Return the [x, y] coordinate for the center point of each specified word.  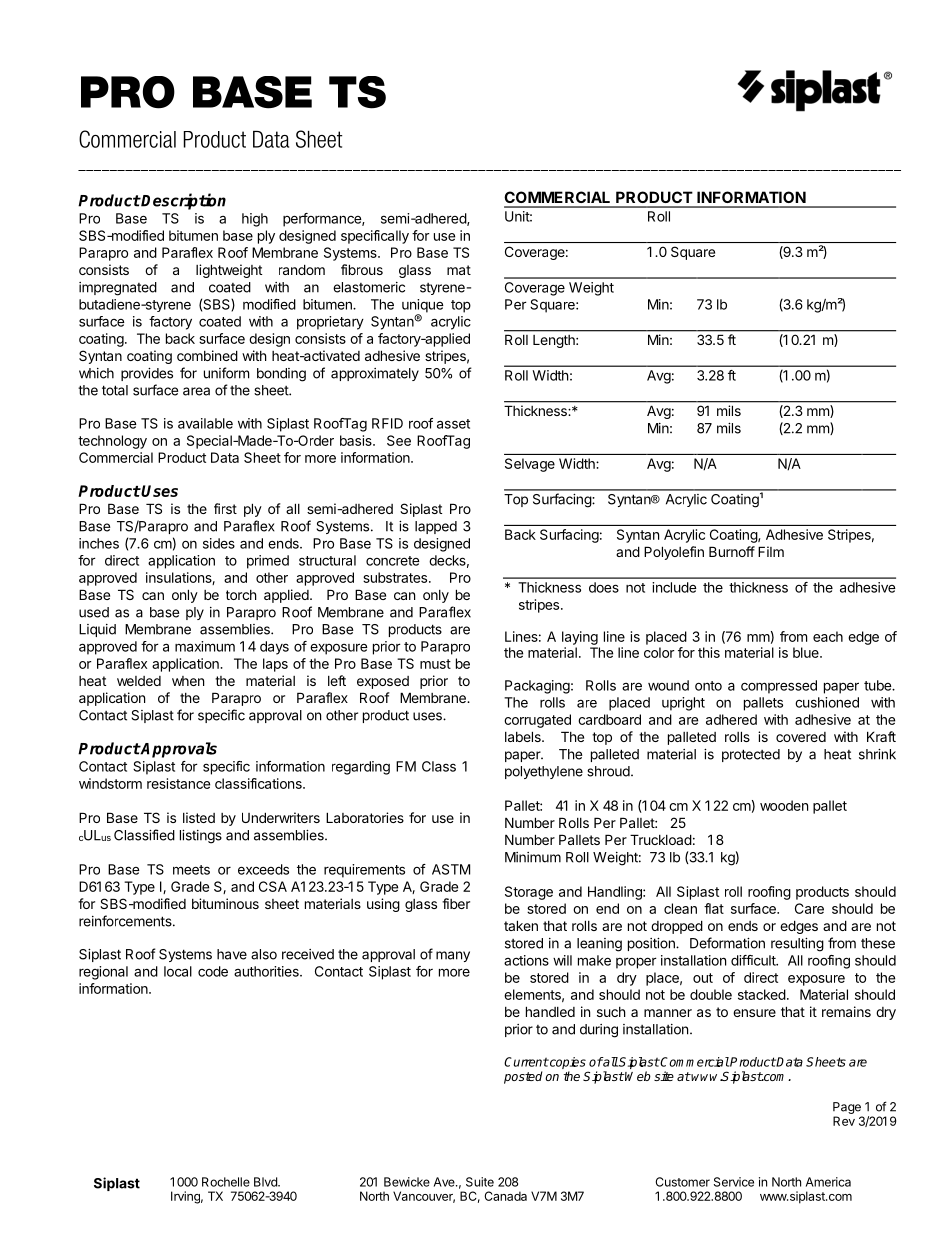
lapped [436, 527]
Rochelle [226, 1182]
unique [423, 307]
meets [191, 870]
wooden [784, 805]
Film [771, 551]
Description [183, 201]
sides [219, 543]
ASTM [451, 869]
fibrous [362, 269]
